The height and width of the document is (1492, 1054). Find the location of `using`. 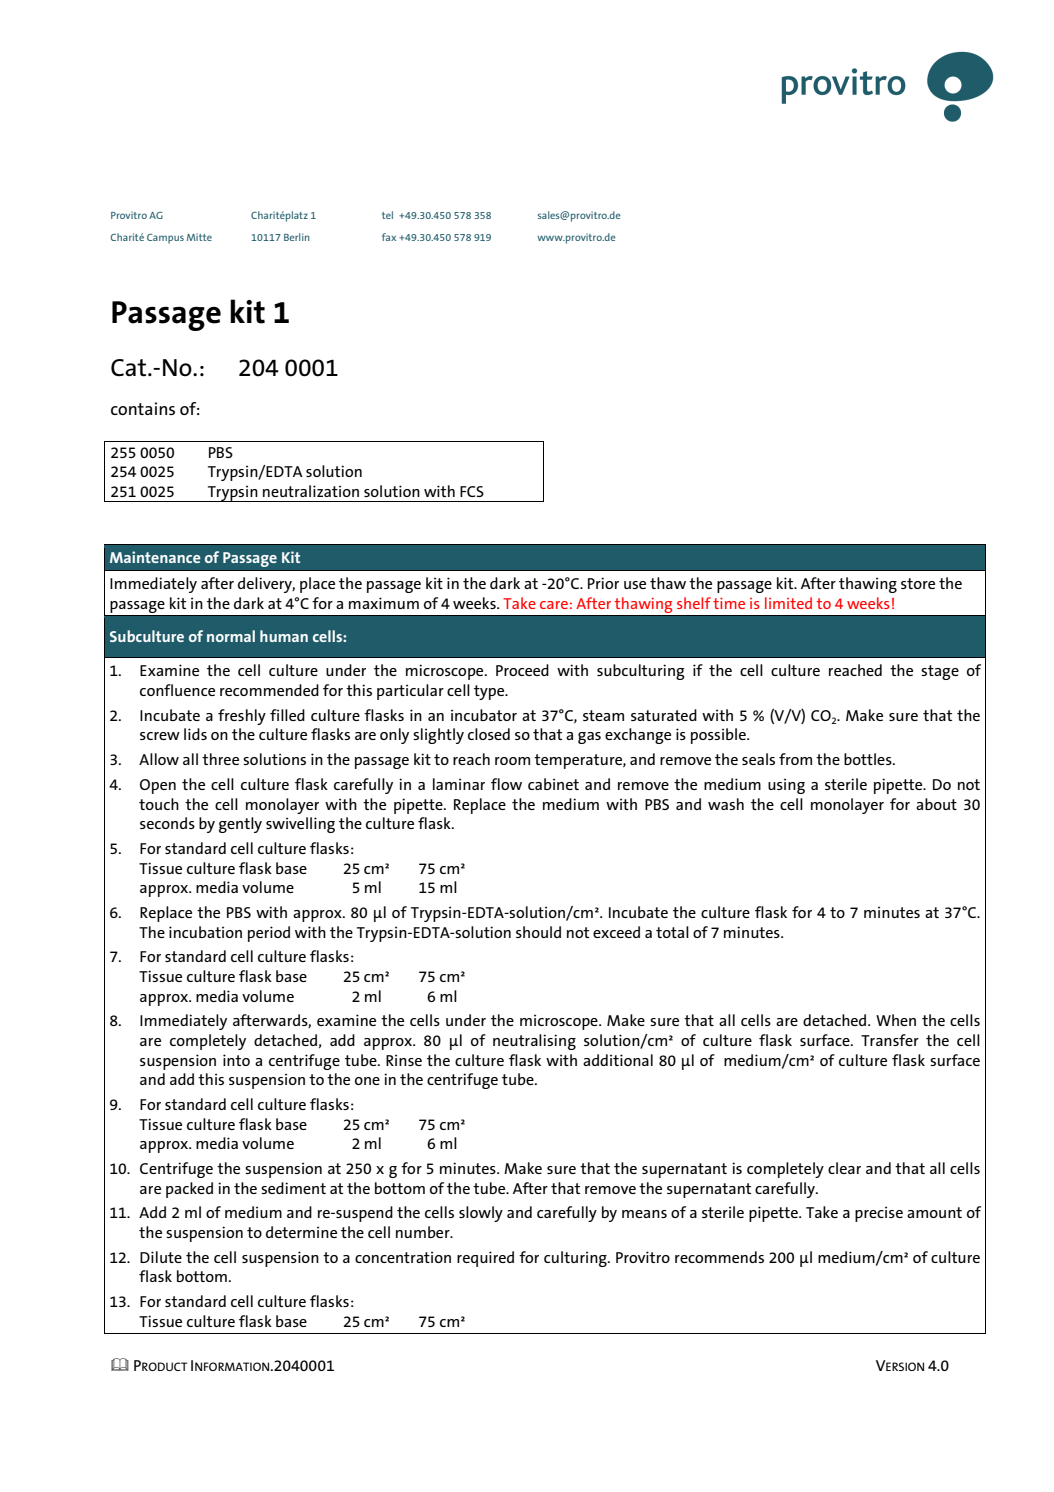

using is located at coordinates (786, 786).
